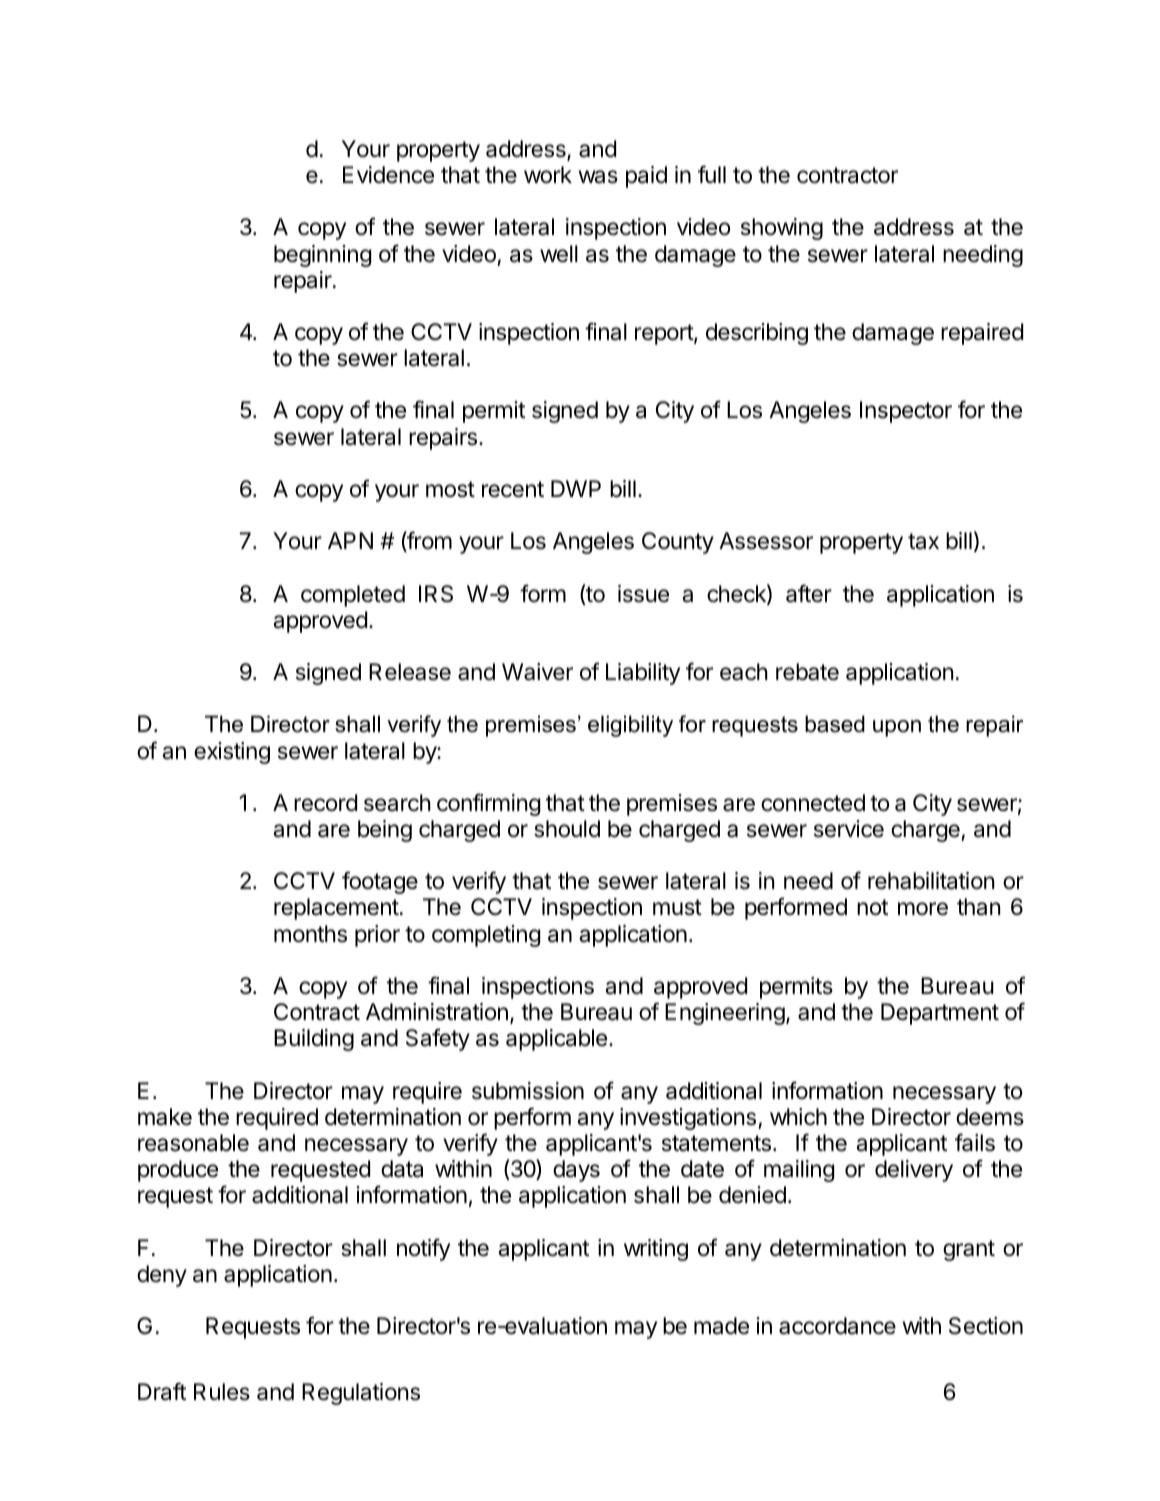  Describe the element at coordinates (598, 177) in the screenshot. I see `was` at that location.
